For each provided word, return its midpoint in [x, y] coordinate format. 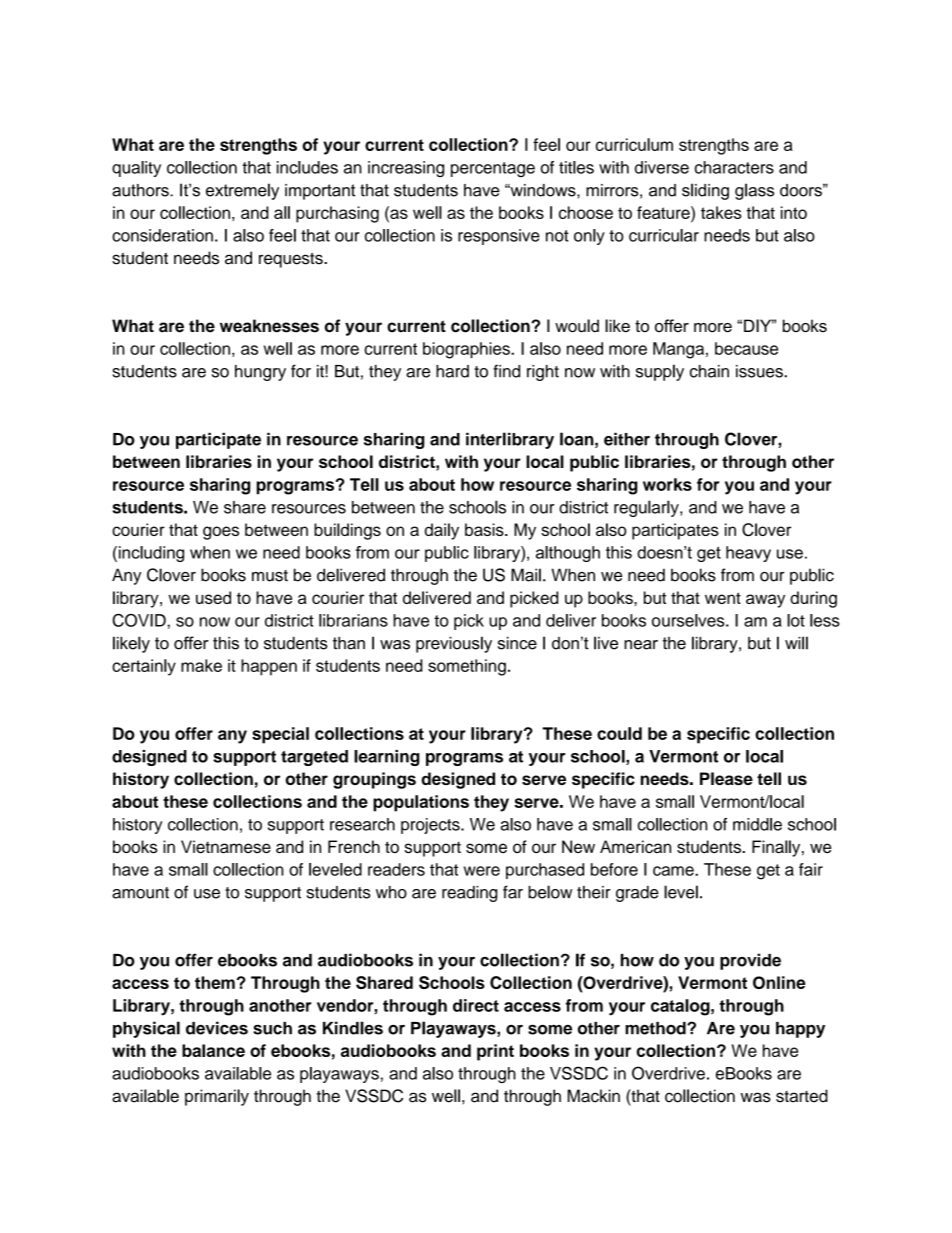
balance [213, 1050]
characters [734, 167]
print [495, 1052]
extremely [242, 191]
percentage [493, 169]
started [802, 1096]
